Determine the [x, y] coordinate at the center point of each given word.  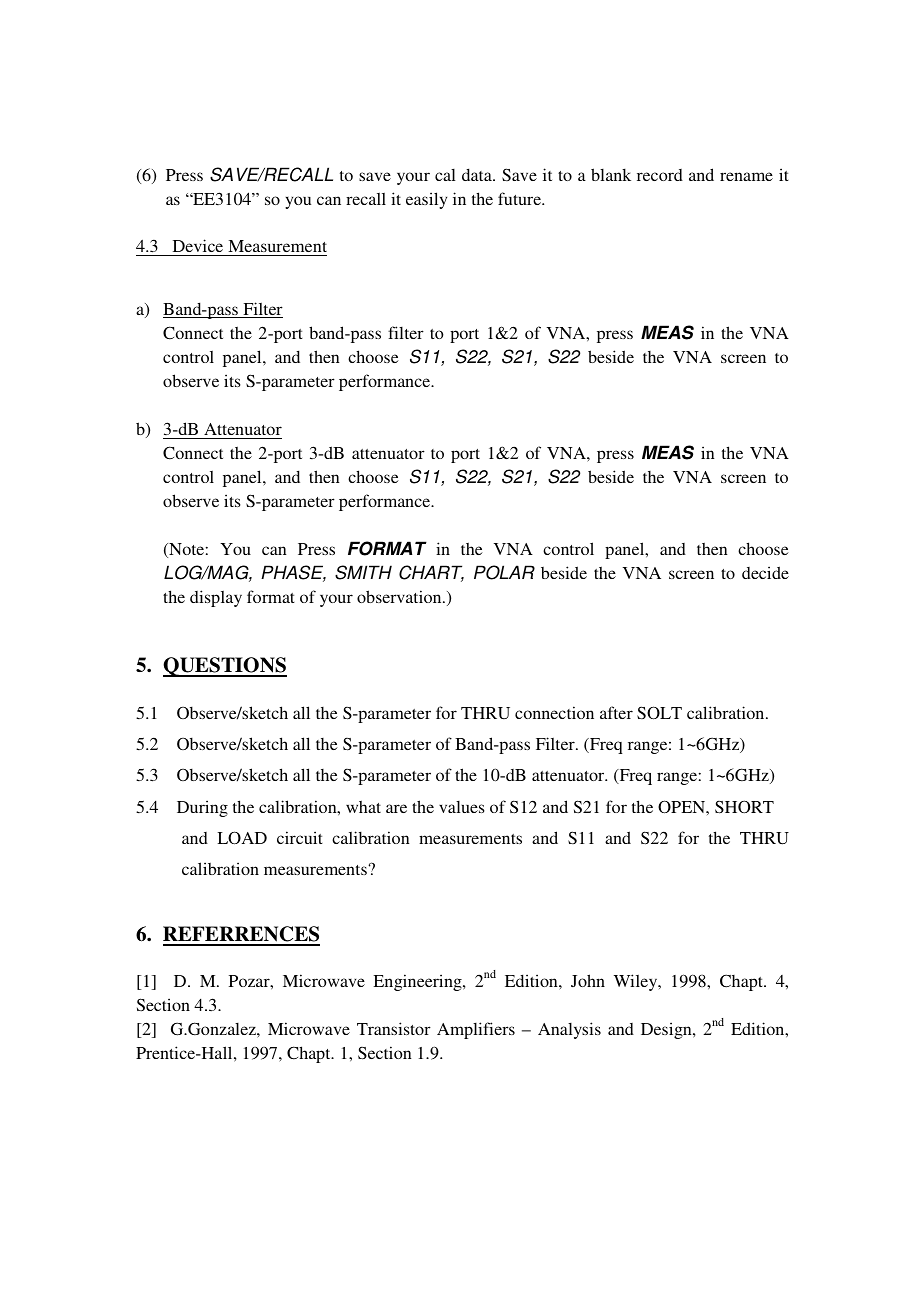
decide [765, 572]
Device [198, 245]
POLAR [504, 572]
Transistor [394, 1028]
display [216, 598]
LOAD [242, 838]
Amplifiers [476, 1030]
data [478, 174]
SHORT [744, 807]
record [660, 175]
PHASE [293, 573]
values [462, 807]
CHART [431, 573]
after [616, 712]
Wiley [637, 982]
